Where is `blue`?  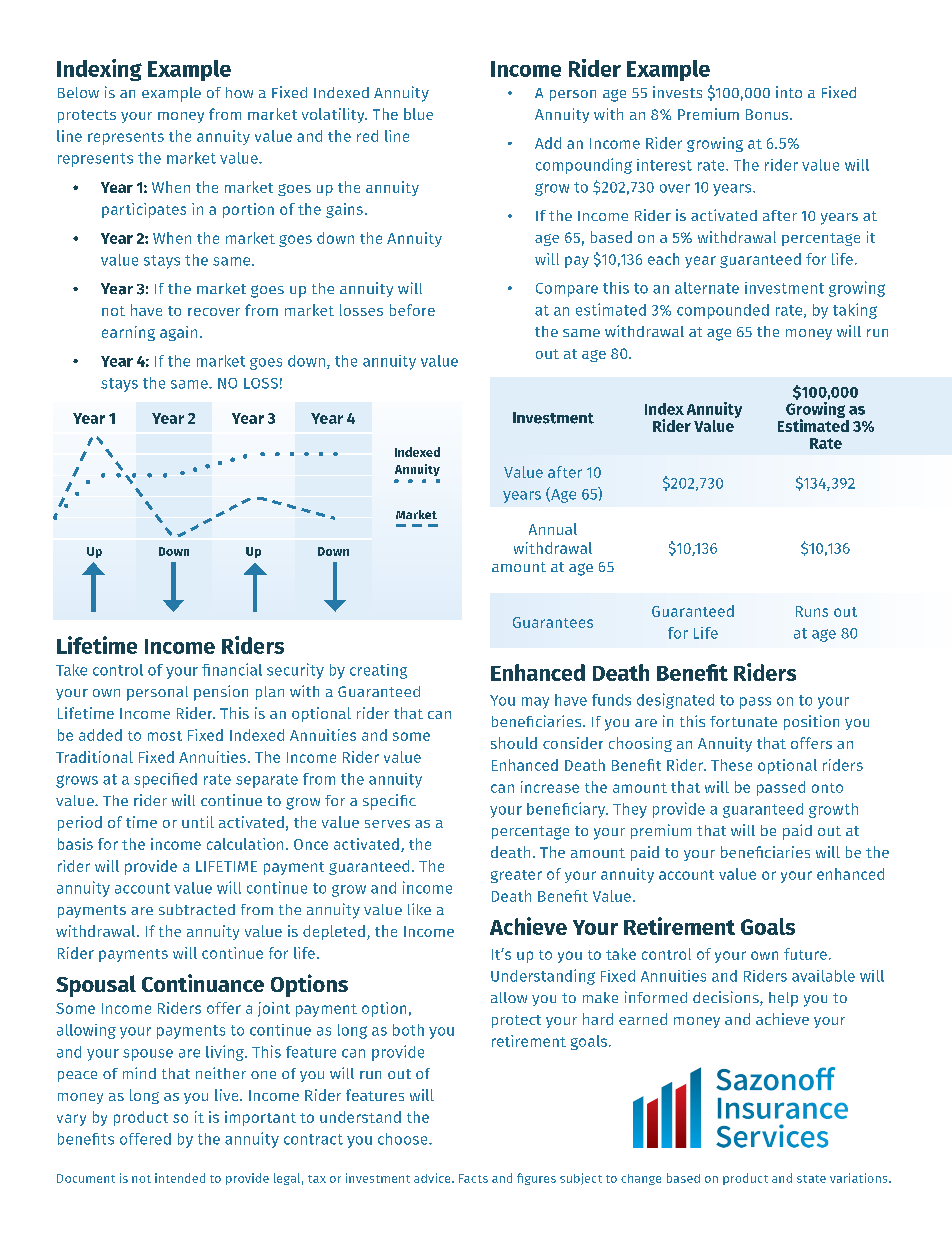
blue is located at coordinates (418, 114).
